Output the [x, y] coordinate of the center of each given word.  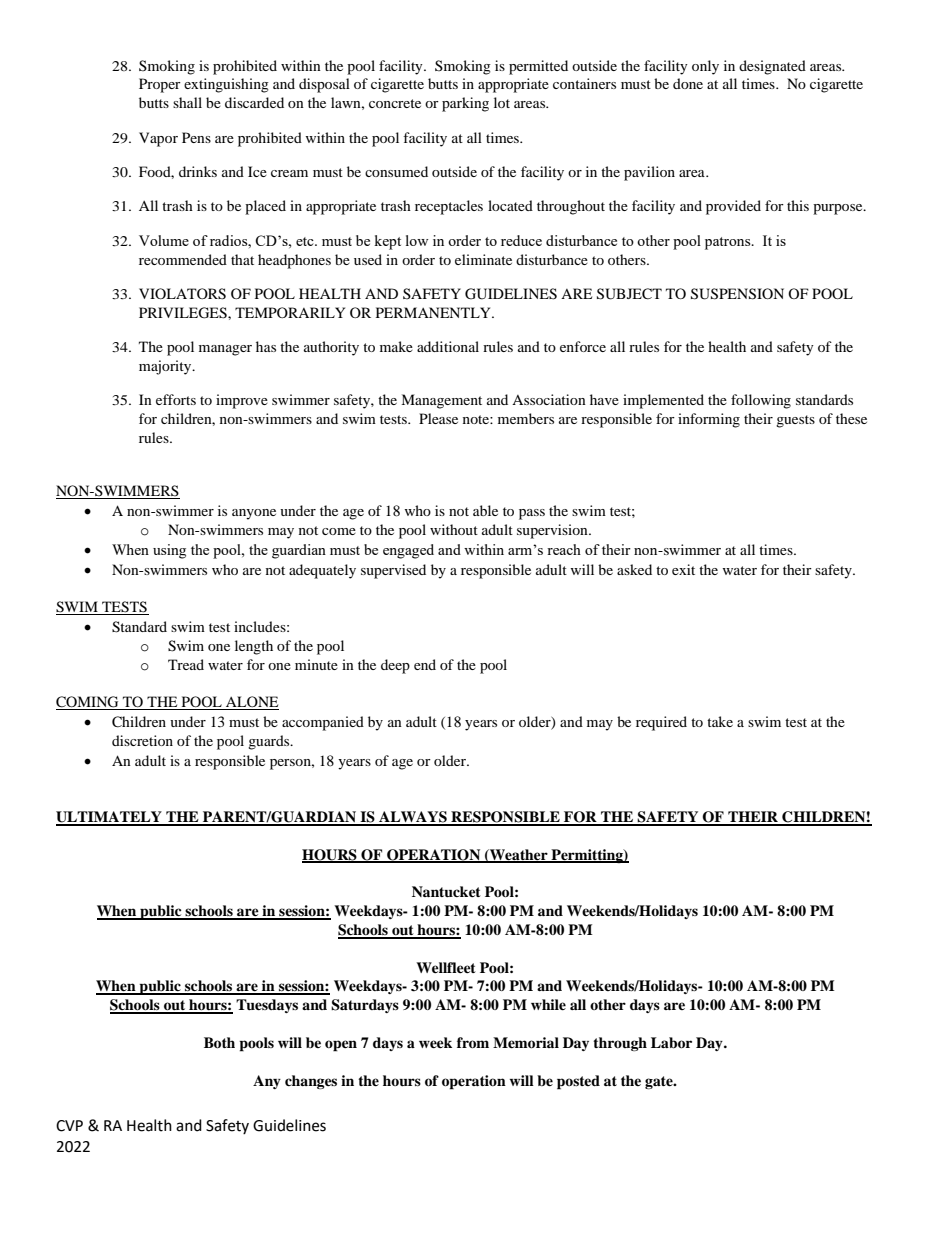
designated [772, 67]
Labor [671, 1043]
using [169, 551]
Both [219, 1043]
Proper [160, 85]
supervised [393, 571]
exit [683, 569]
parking [465, 104]
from [473, 1043]
